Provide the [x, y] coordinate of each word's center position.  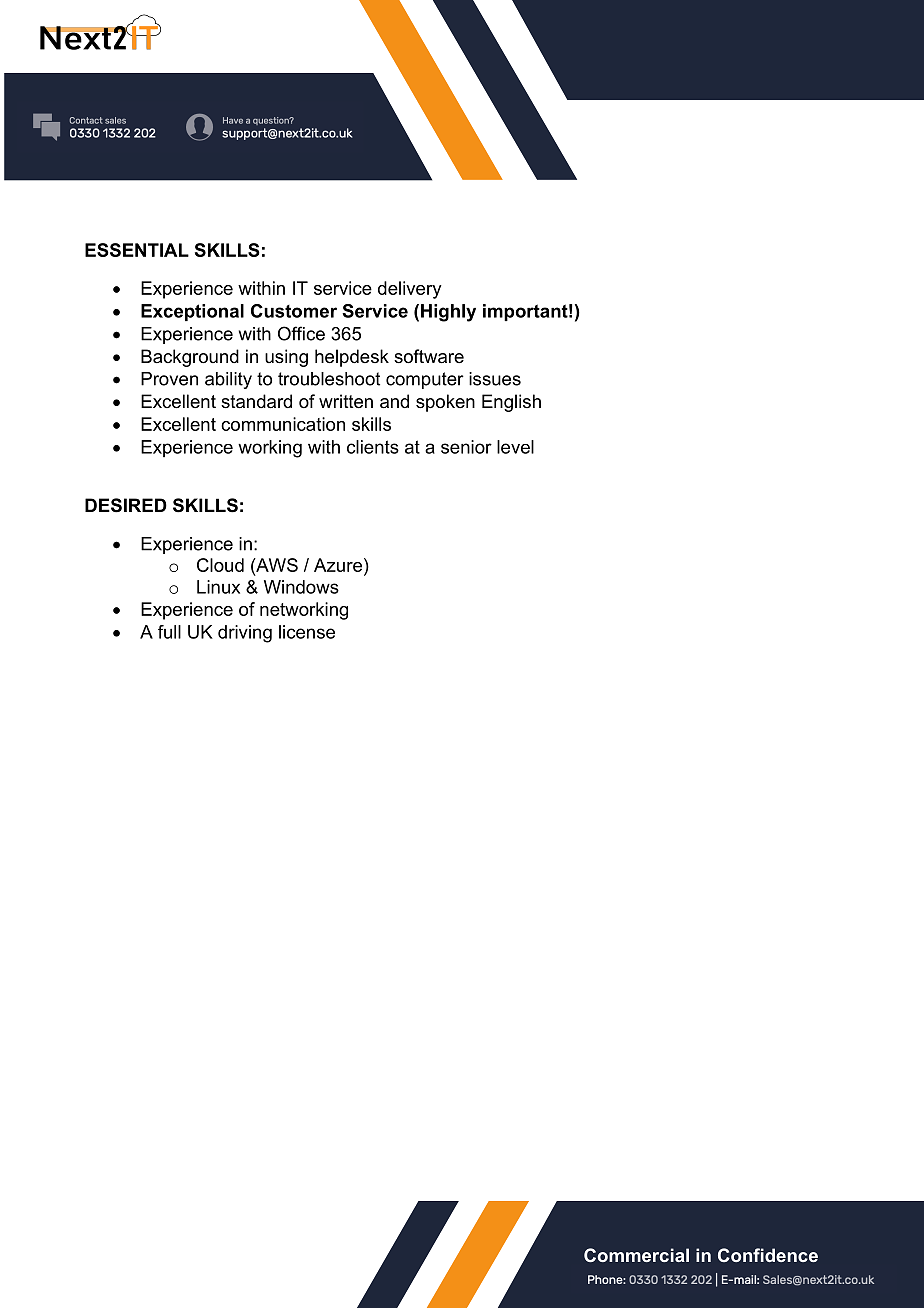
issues [495, 379]
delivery [410, 290]
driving [245, 634]
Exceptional [192, 312]
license [307, 632]
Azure [338, 565]
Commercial [636, 1255]
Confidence [768, 1255]
